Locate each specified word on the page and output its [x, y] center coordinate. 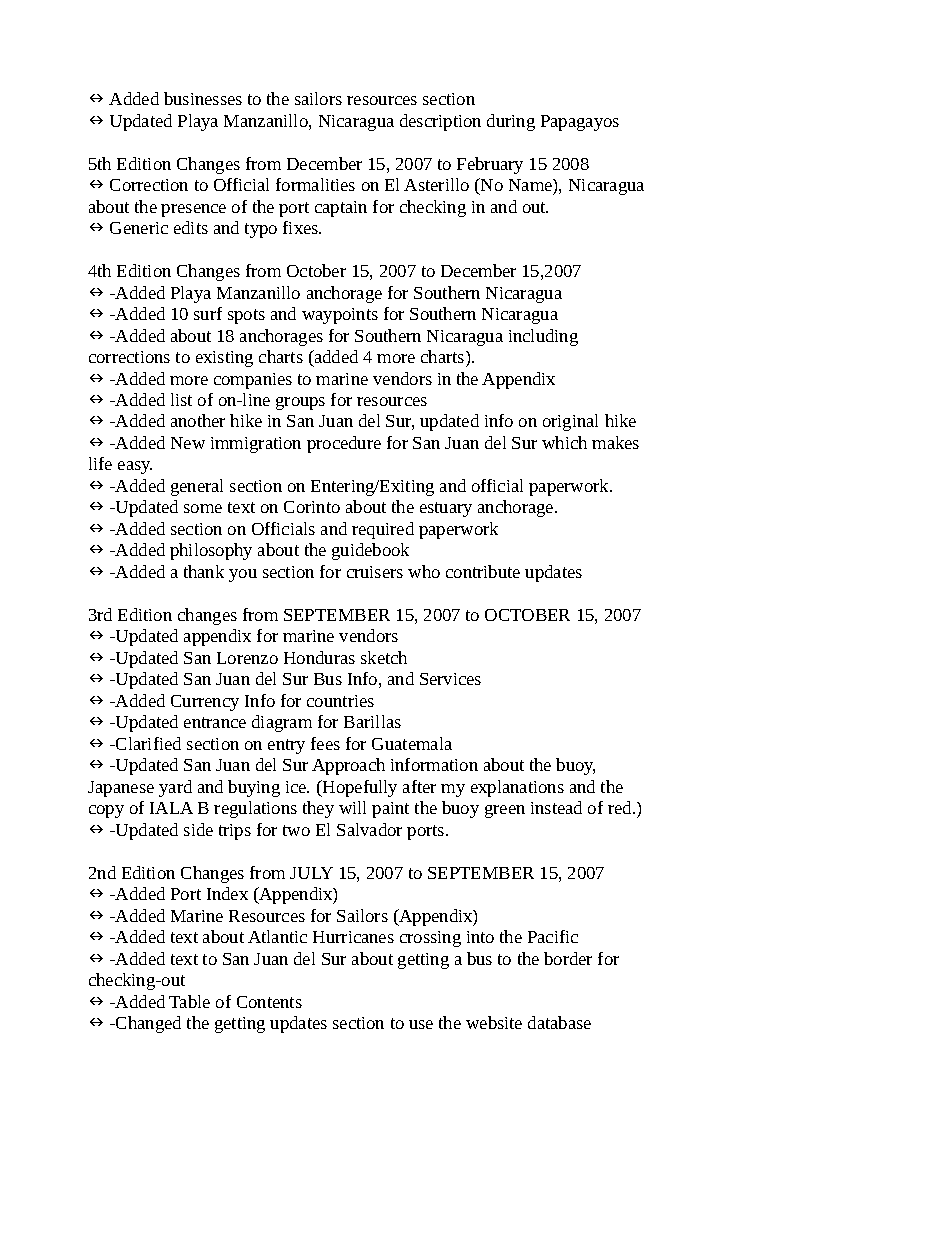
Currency [205, 703]
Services [450, 679]
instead [556, 807]
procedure [344, 444]
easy [135, 467]
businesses [203, 98]
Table [189, 1001]
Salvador [369, 829]
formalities [315, 184]
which [564, 442]
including [543, 337]
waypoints [340, 316]
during [511, 122]
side [198, 829]
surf [208, 313]
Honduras [319, 657]
